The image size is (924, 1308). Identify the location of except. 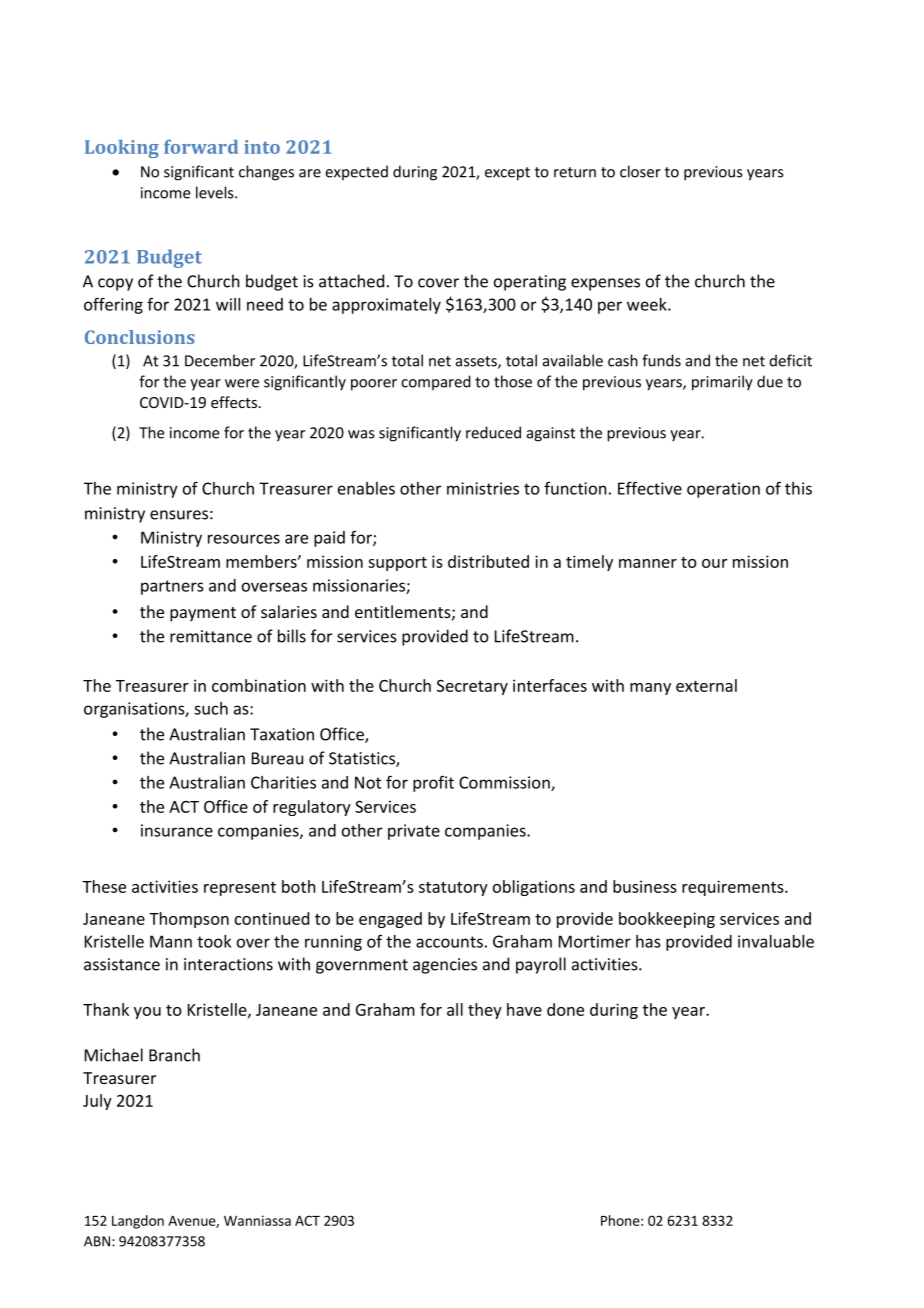
(507, 174).
